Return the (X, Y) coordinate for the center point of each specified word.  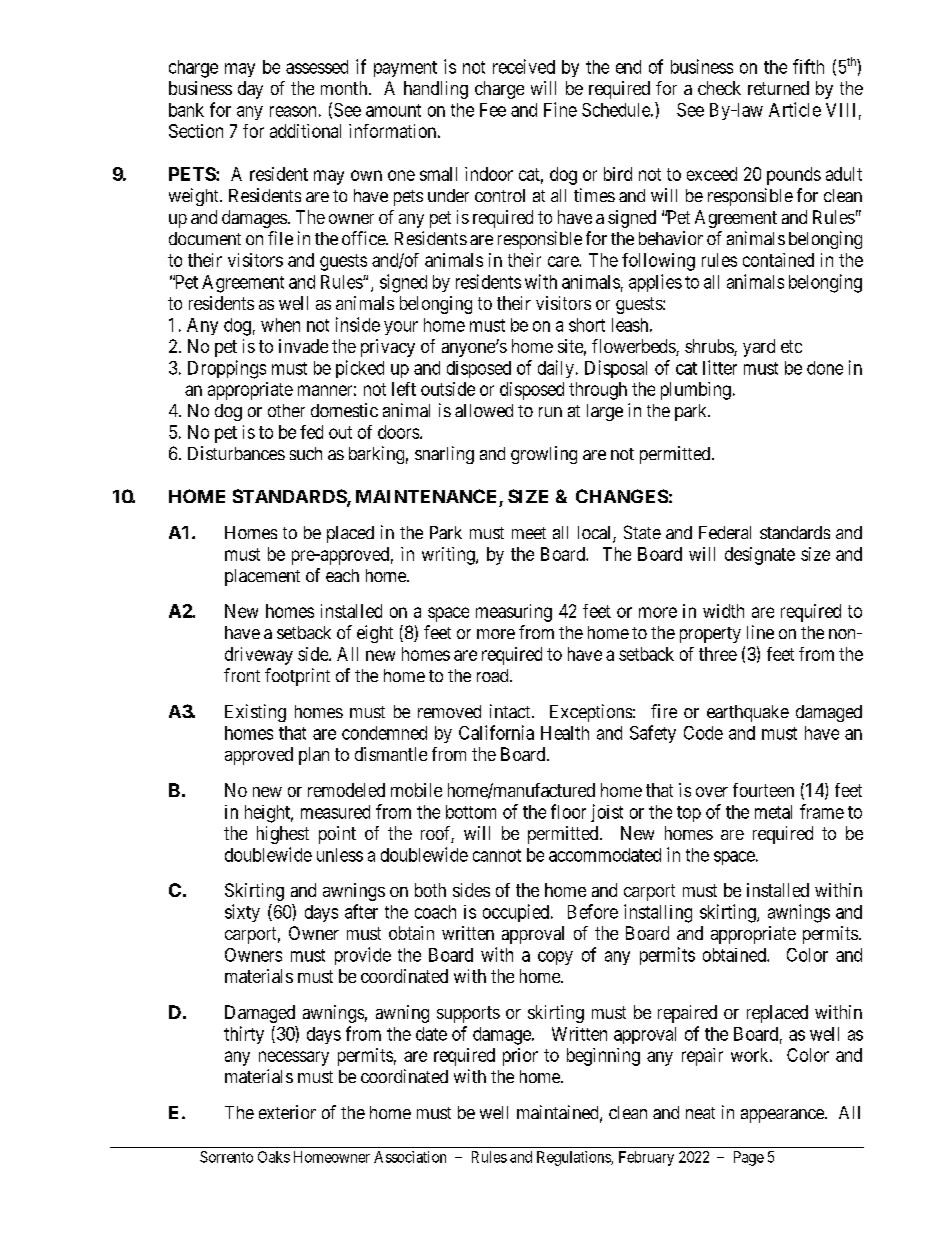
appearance (783, 1116)
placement (262, 577)
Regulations (574, 1158)
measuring (514, 613)
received (524, 66)
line (760, 632)
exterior (287, 1112)
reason (293, 111)
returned (778, 88)
